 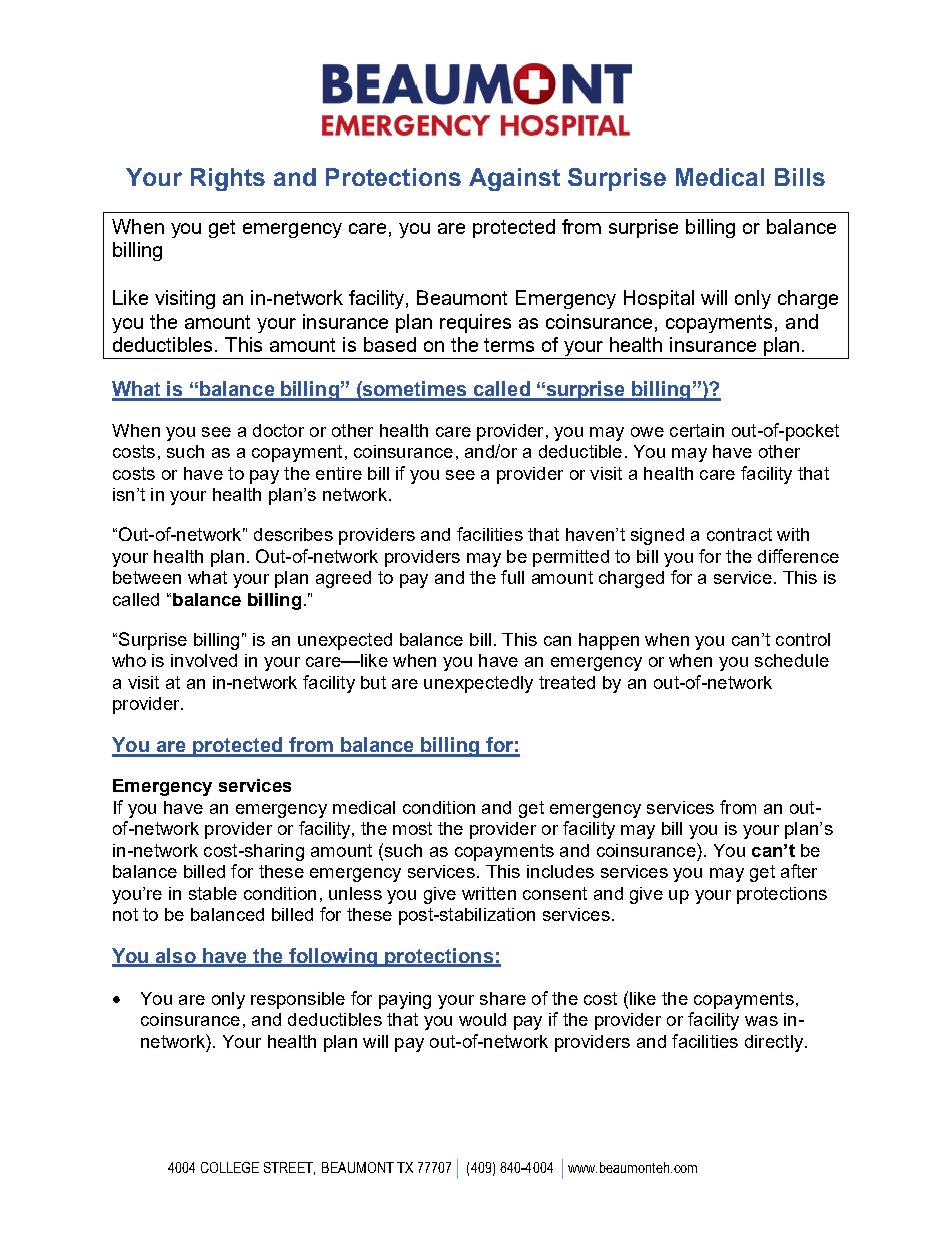 I want to click on full, so click(x=512, y=577).
